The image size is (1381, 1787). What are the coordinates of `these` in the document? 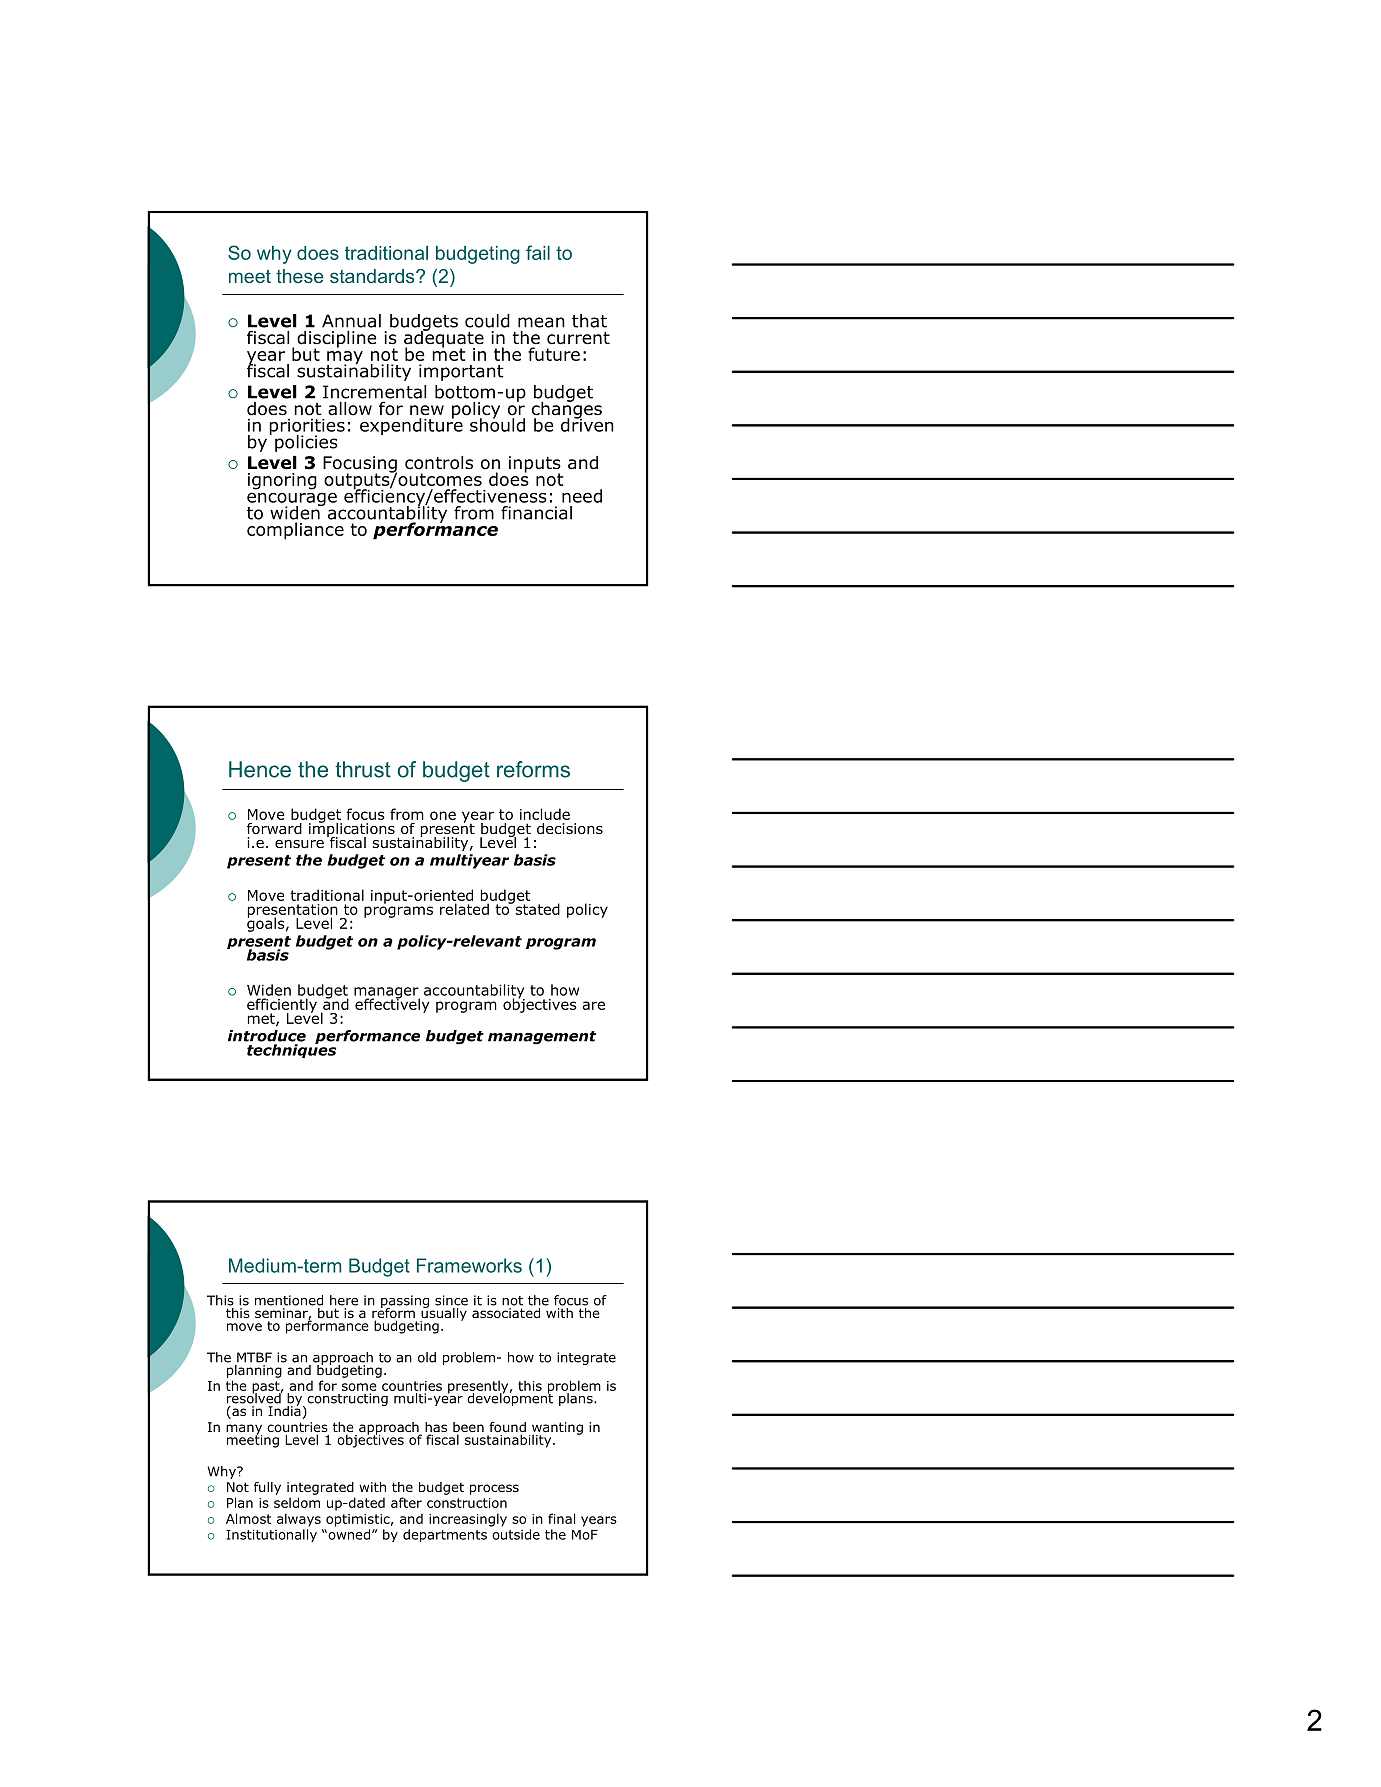 It's located at (299, 276).
